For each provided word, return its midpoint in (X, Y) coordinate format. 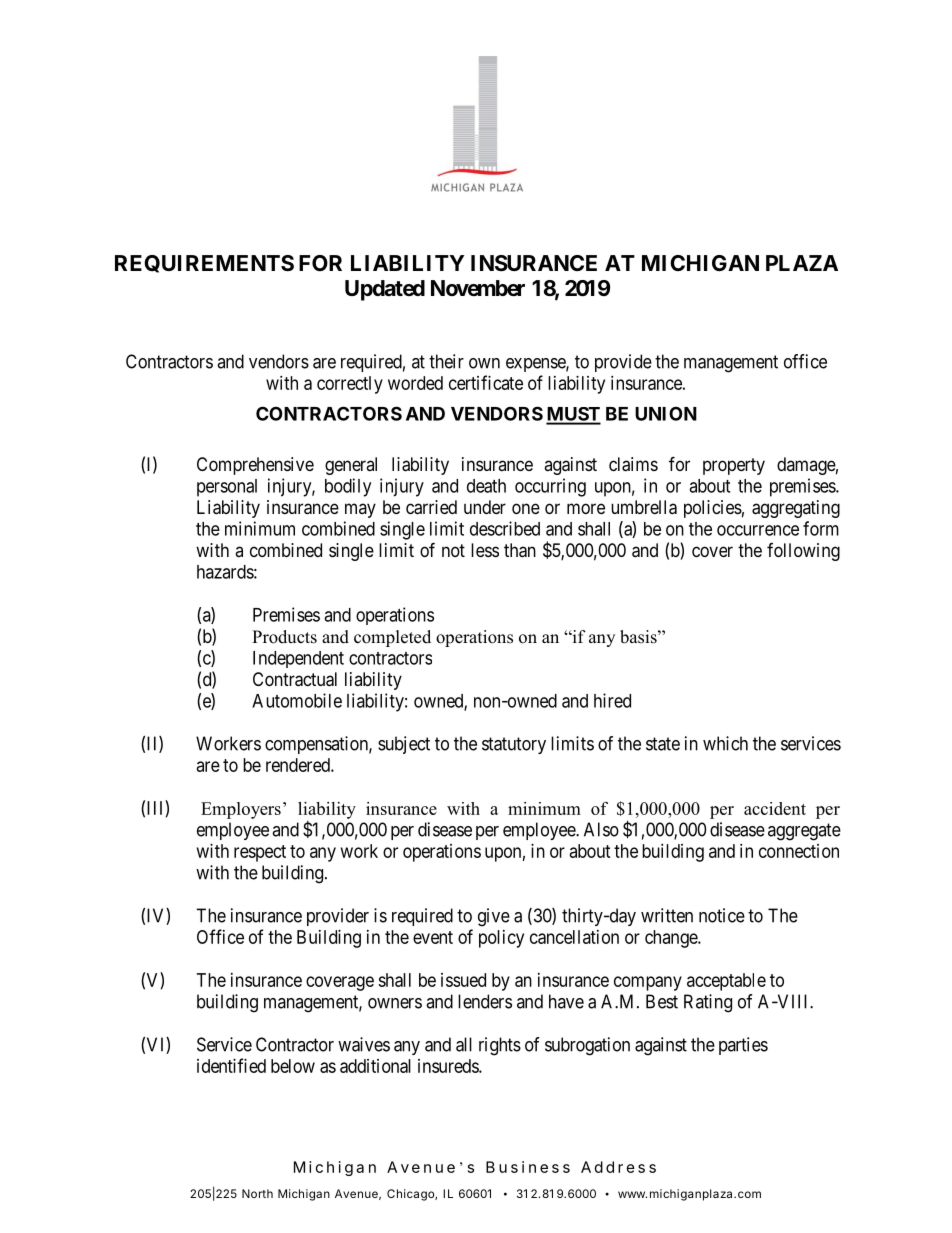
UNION (666, 413)
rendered (299, 765)
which (725, 743)
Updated (385, 290)
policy (501, 939)
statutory (514, 745)
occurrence (758, 530)
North (257, 1193)
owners (395, 1003)
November (478, 288)
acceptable (726, 982)
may (360, 510)
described (505, 528)
